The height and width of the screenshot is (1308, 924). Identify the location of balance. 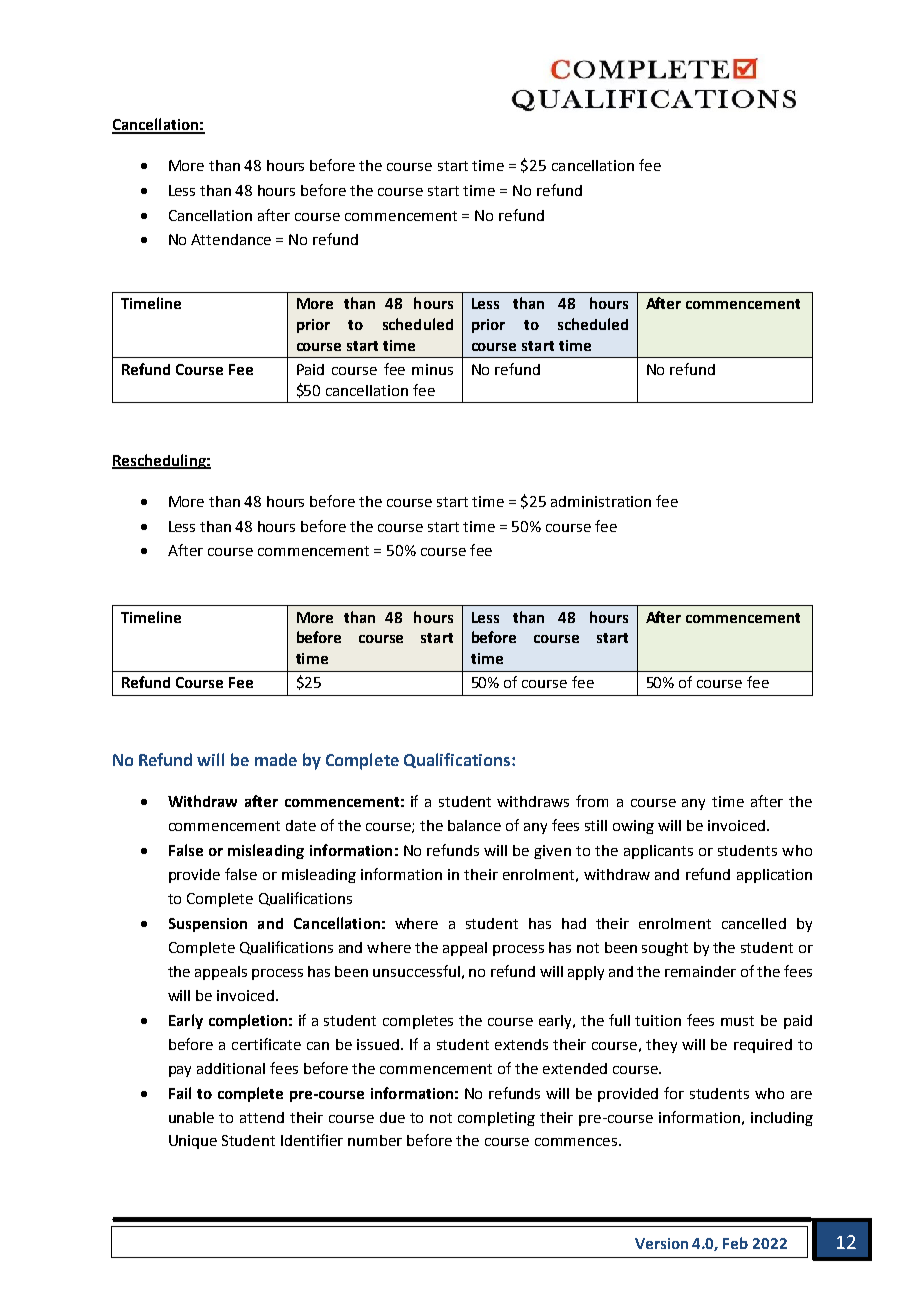
(474, 825).
